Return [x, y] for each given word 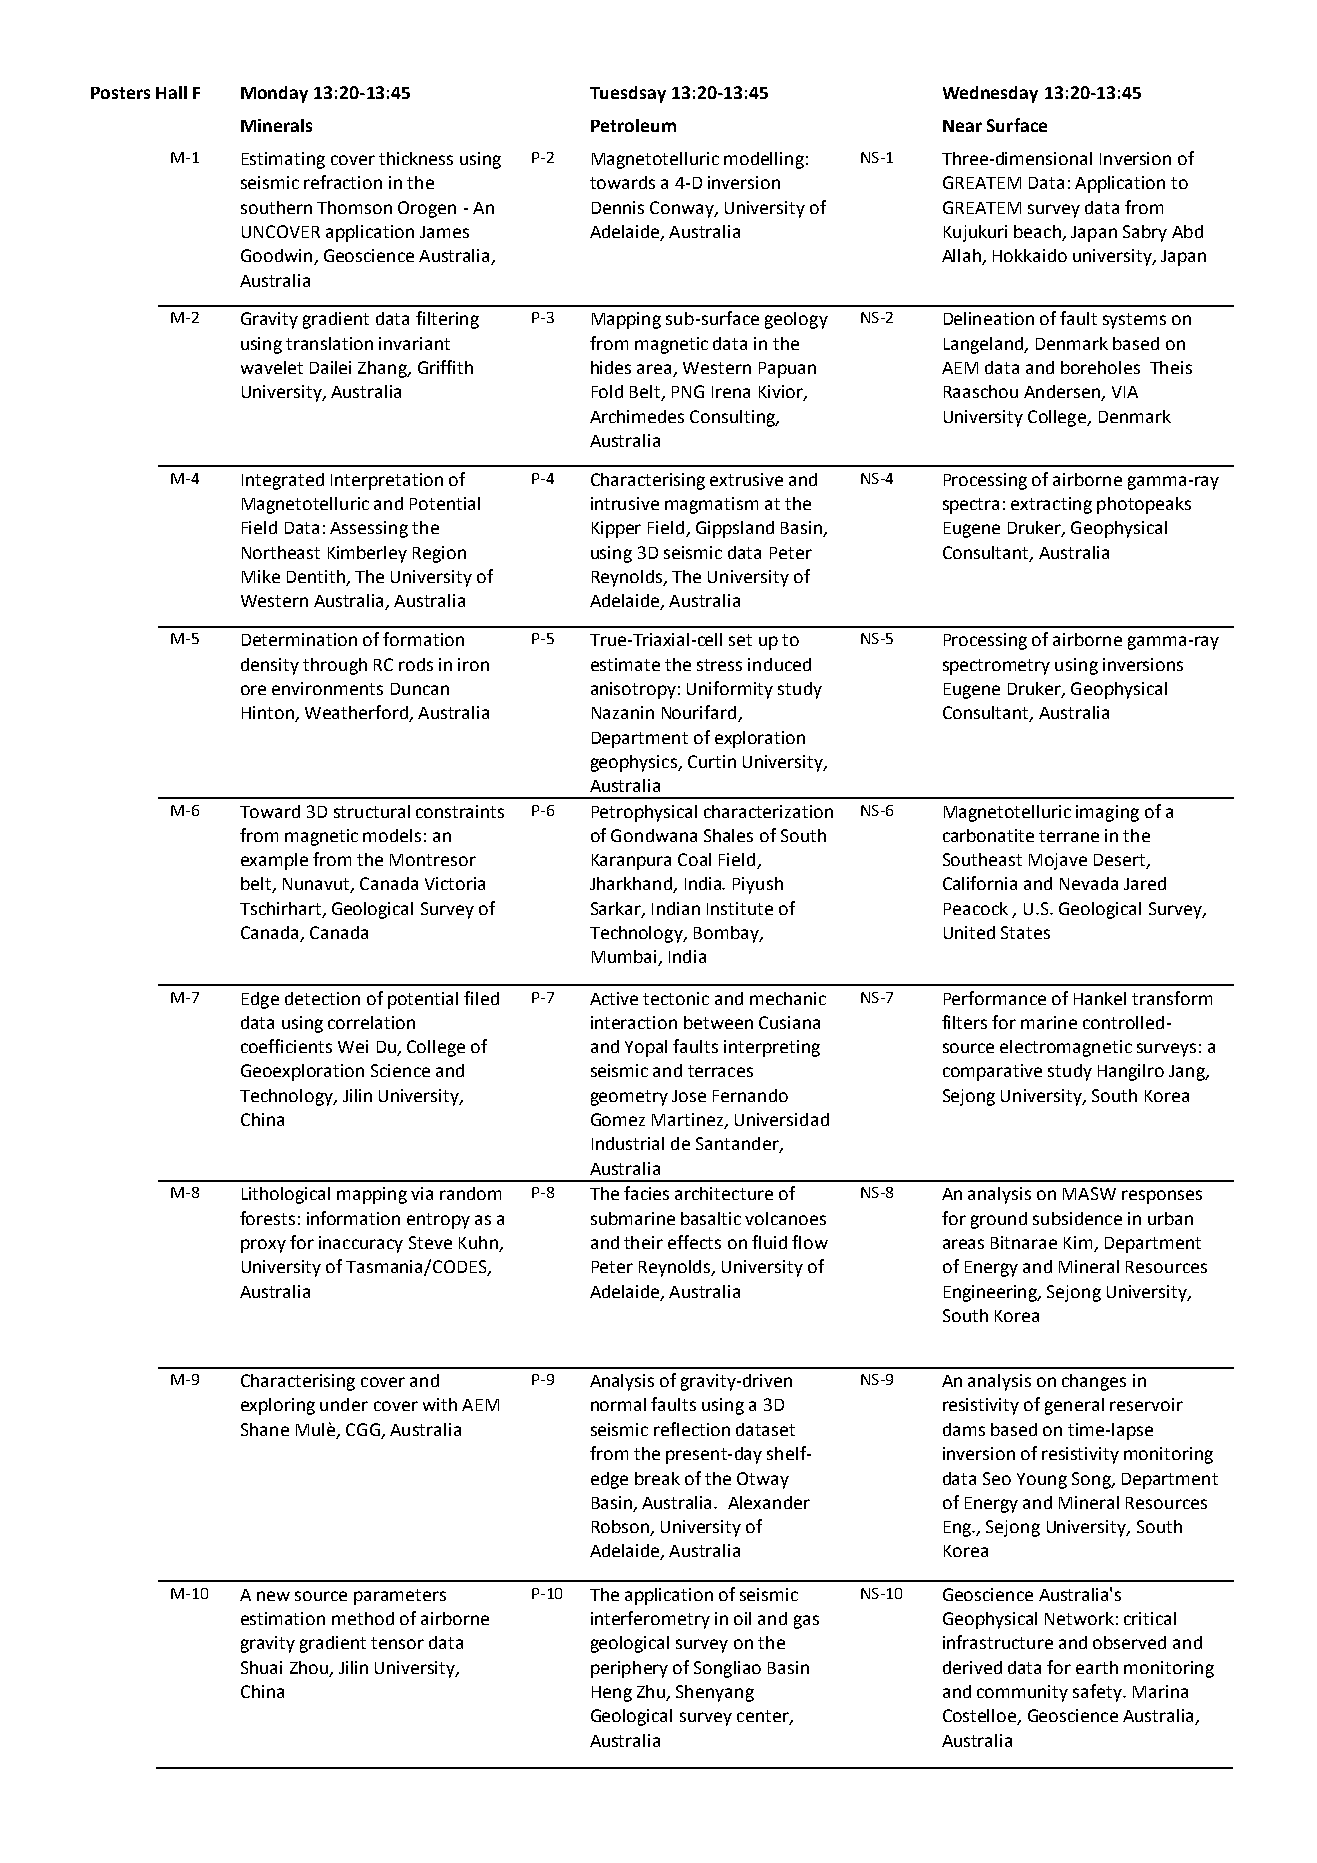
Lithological [286, 1195]
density [270, 666]
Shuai [261, 1667]
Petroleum [633, 125]
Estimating [283, 160]
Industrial [628, 1143]
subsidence [1077, 1218]
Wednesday [990, 94]
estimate [625, 664]
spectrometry [996, 667]
